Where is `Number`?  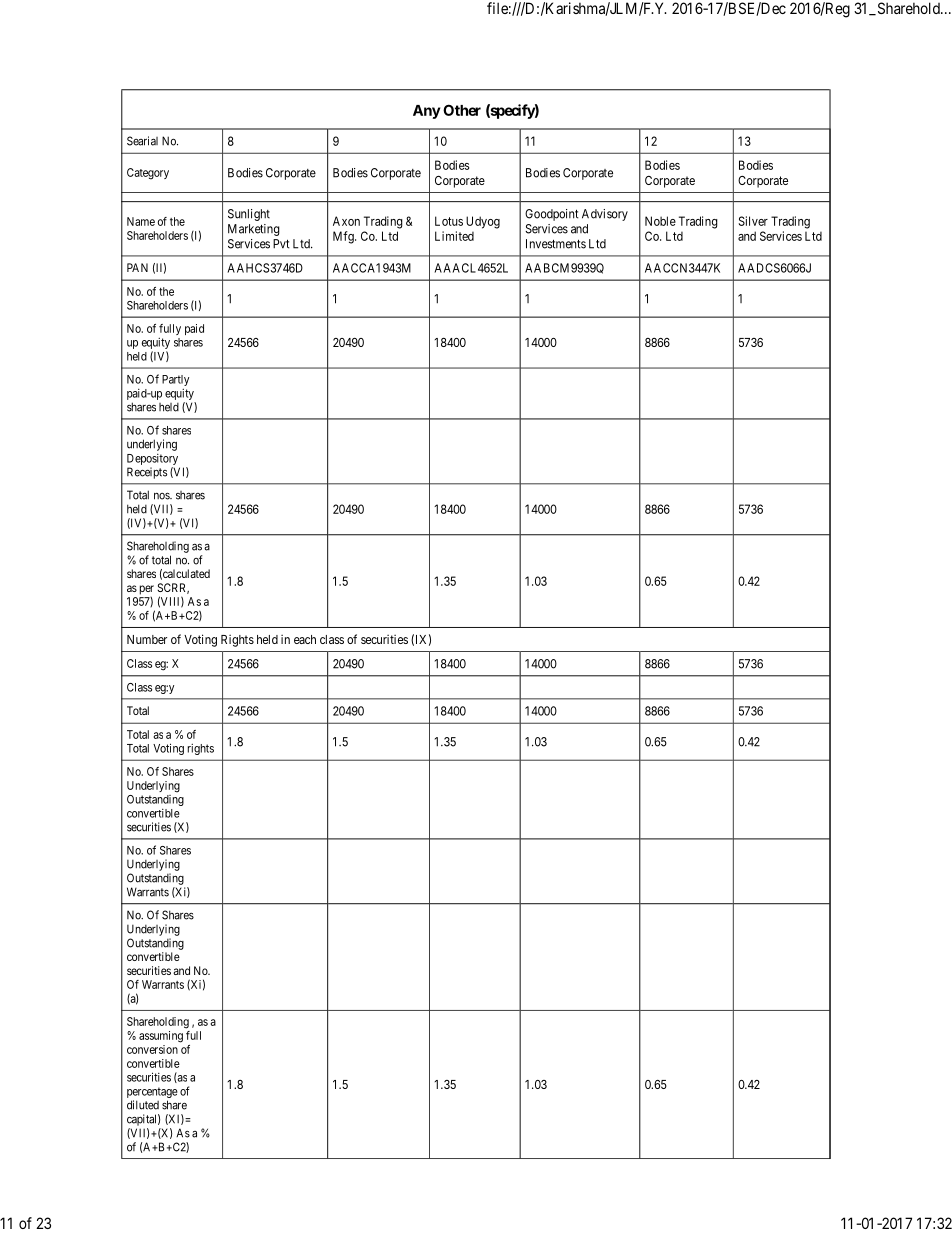
Number is located at coordinates (147, 639).
